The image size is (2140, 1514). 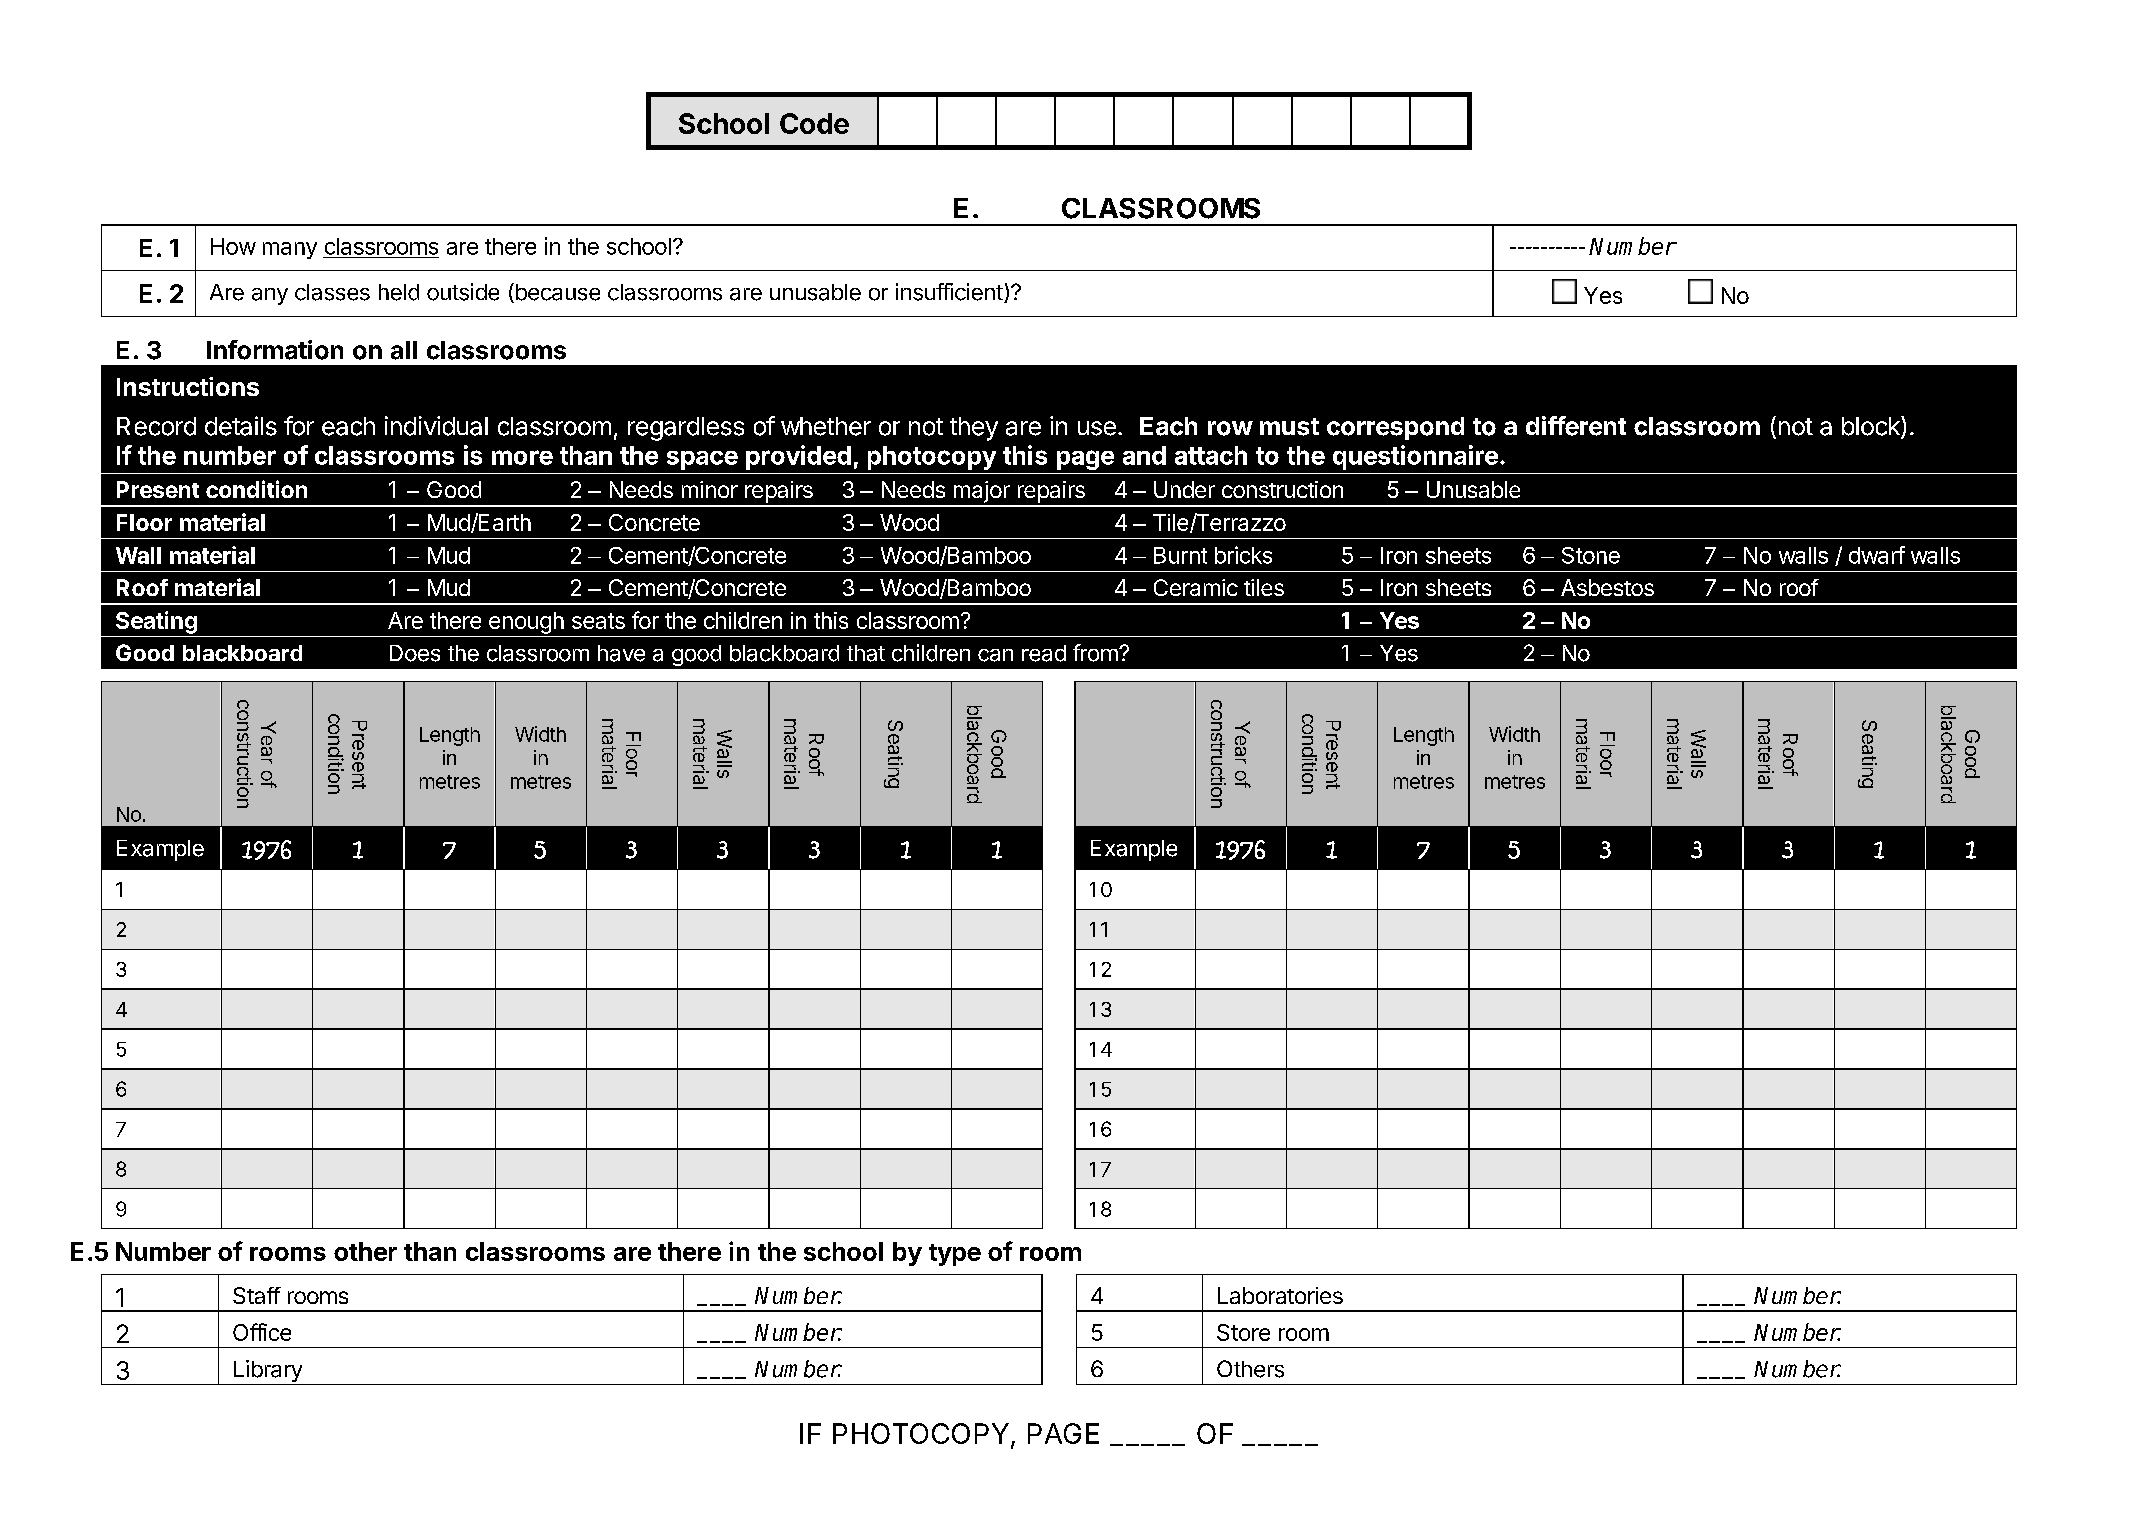 I want to click on type, so click(x=955, y=1255).
